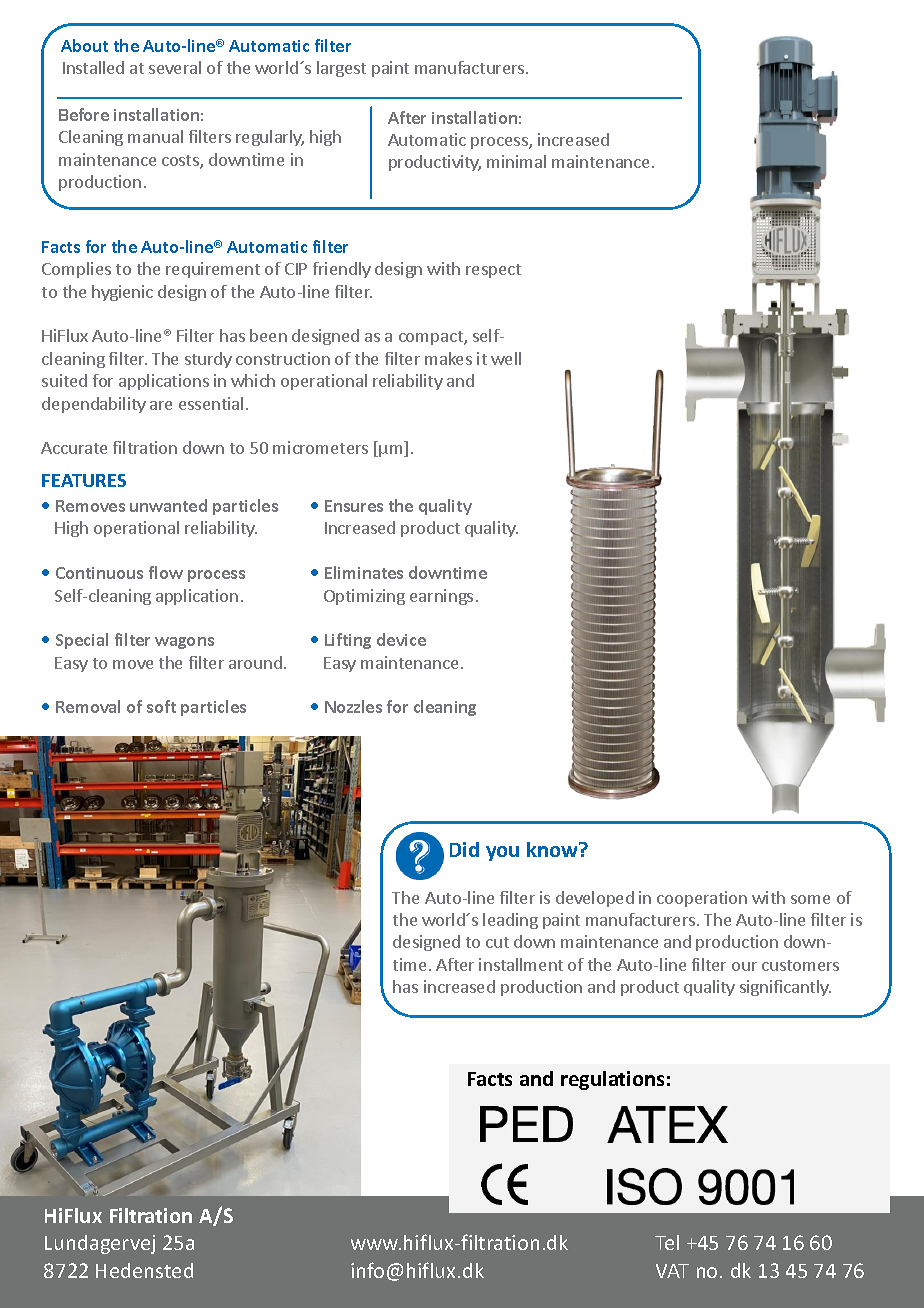 This document has width=924, height=1308. Describe the element at coordinates (175, 67) in the document. I see `several` at that location.
